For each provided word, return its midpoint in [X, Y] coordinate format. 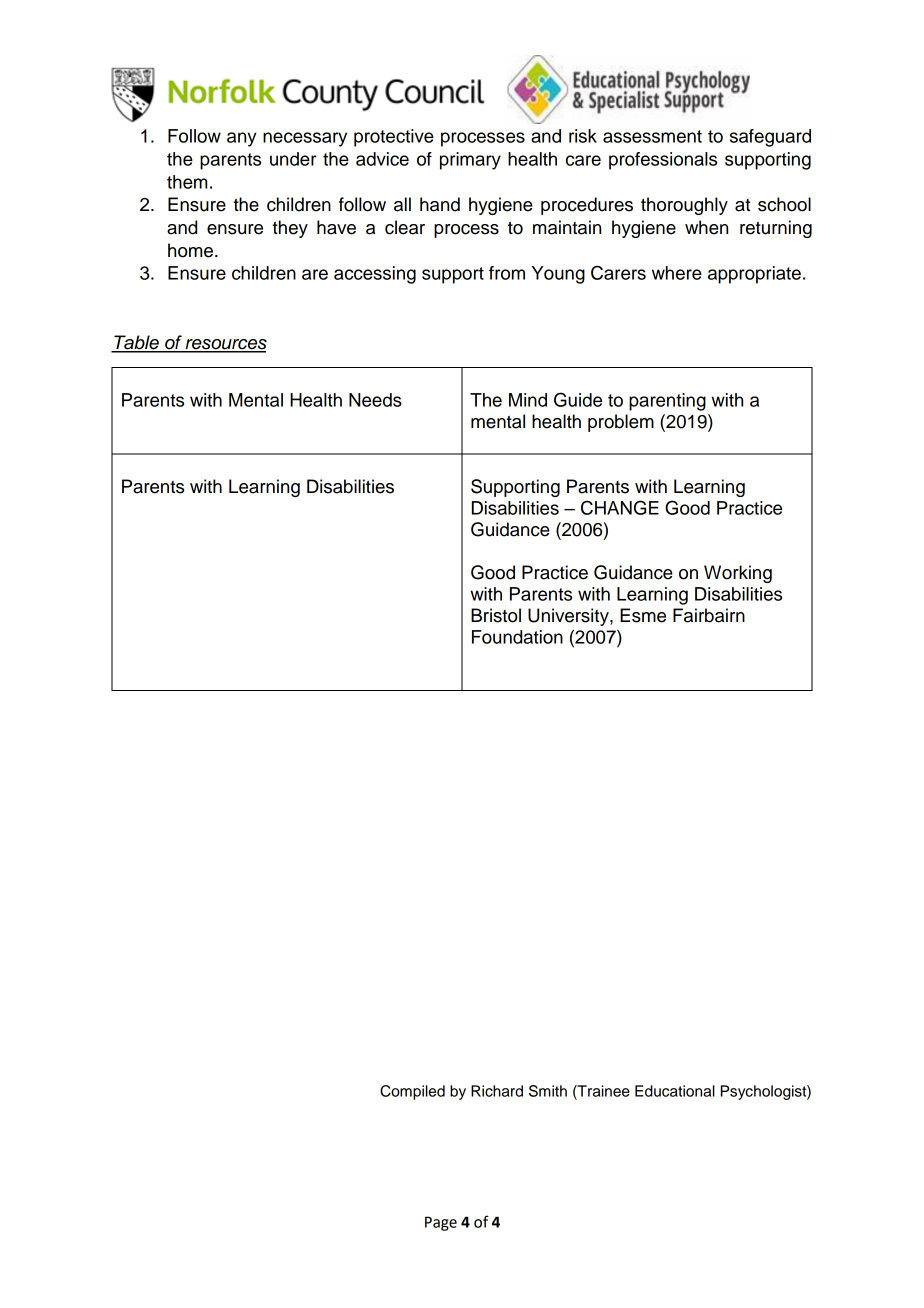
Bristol [496, 615]
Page [441, 1223]
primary [470, 161]
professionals [663, 161]
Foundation [517, 637]
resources [225, 345]
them [187, 182]
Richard [497, 1091]
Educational [675, 1091]
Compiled [412, 1092]
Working [738, 574]
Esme [643, 615]
